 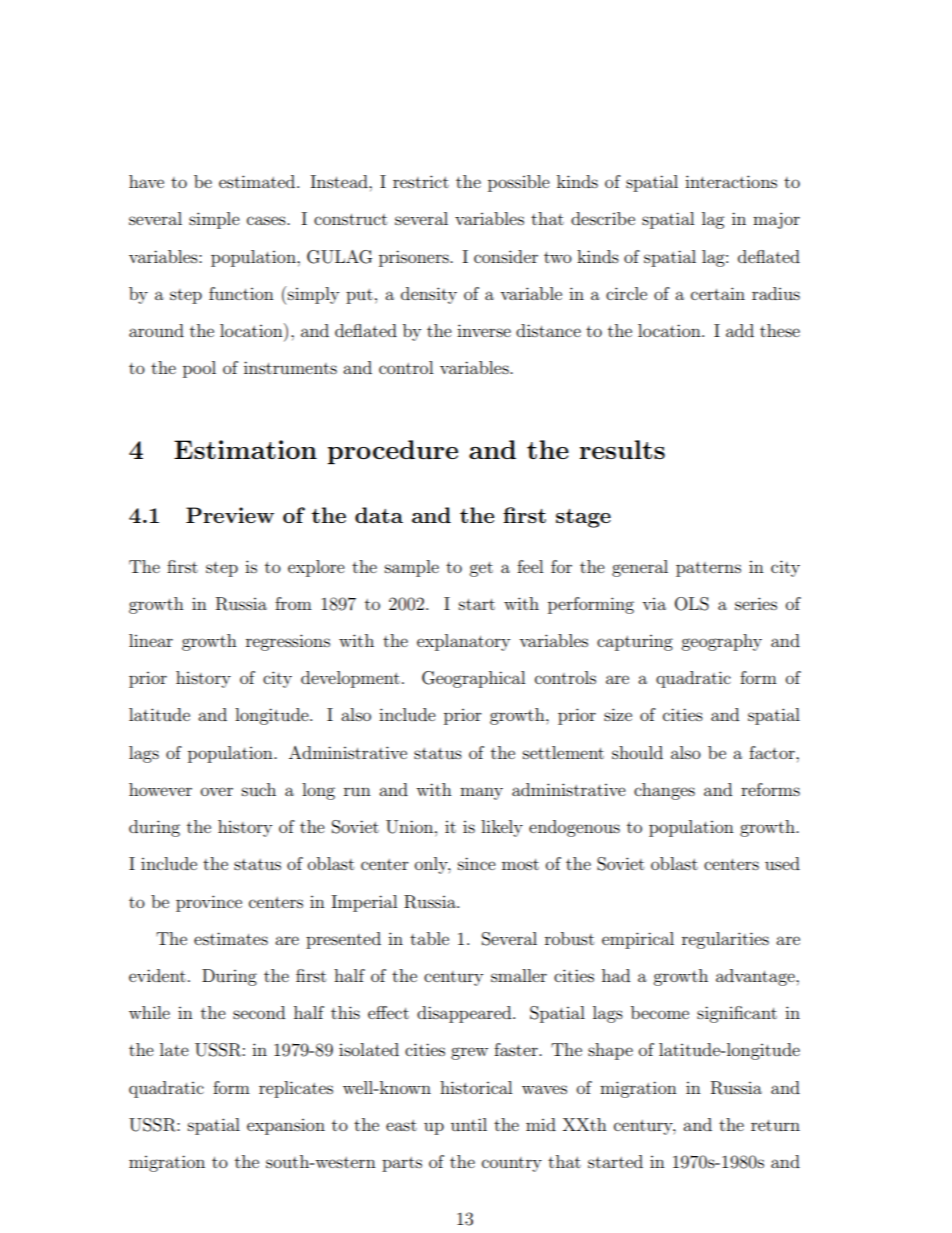 I want to click on until, so click(x=469, y=1124).
